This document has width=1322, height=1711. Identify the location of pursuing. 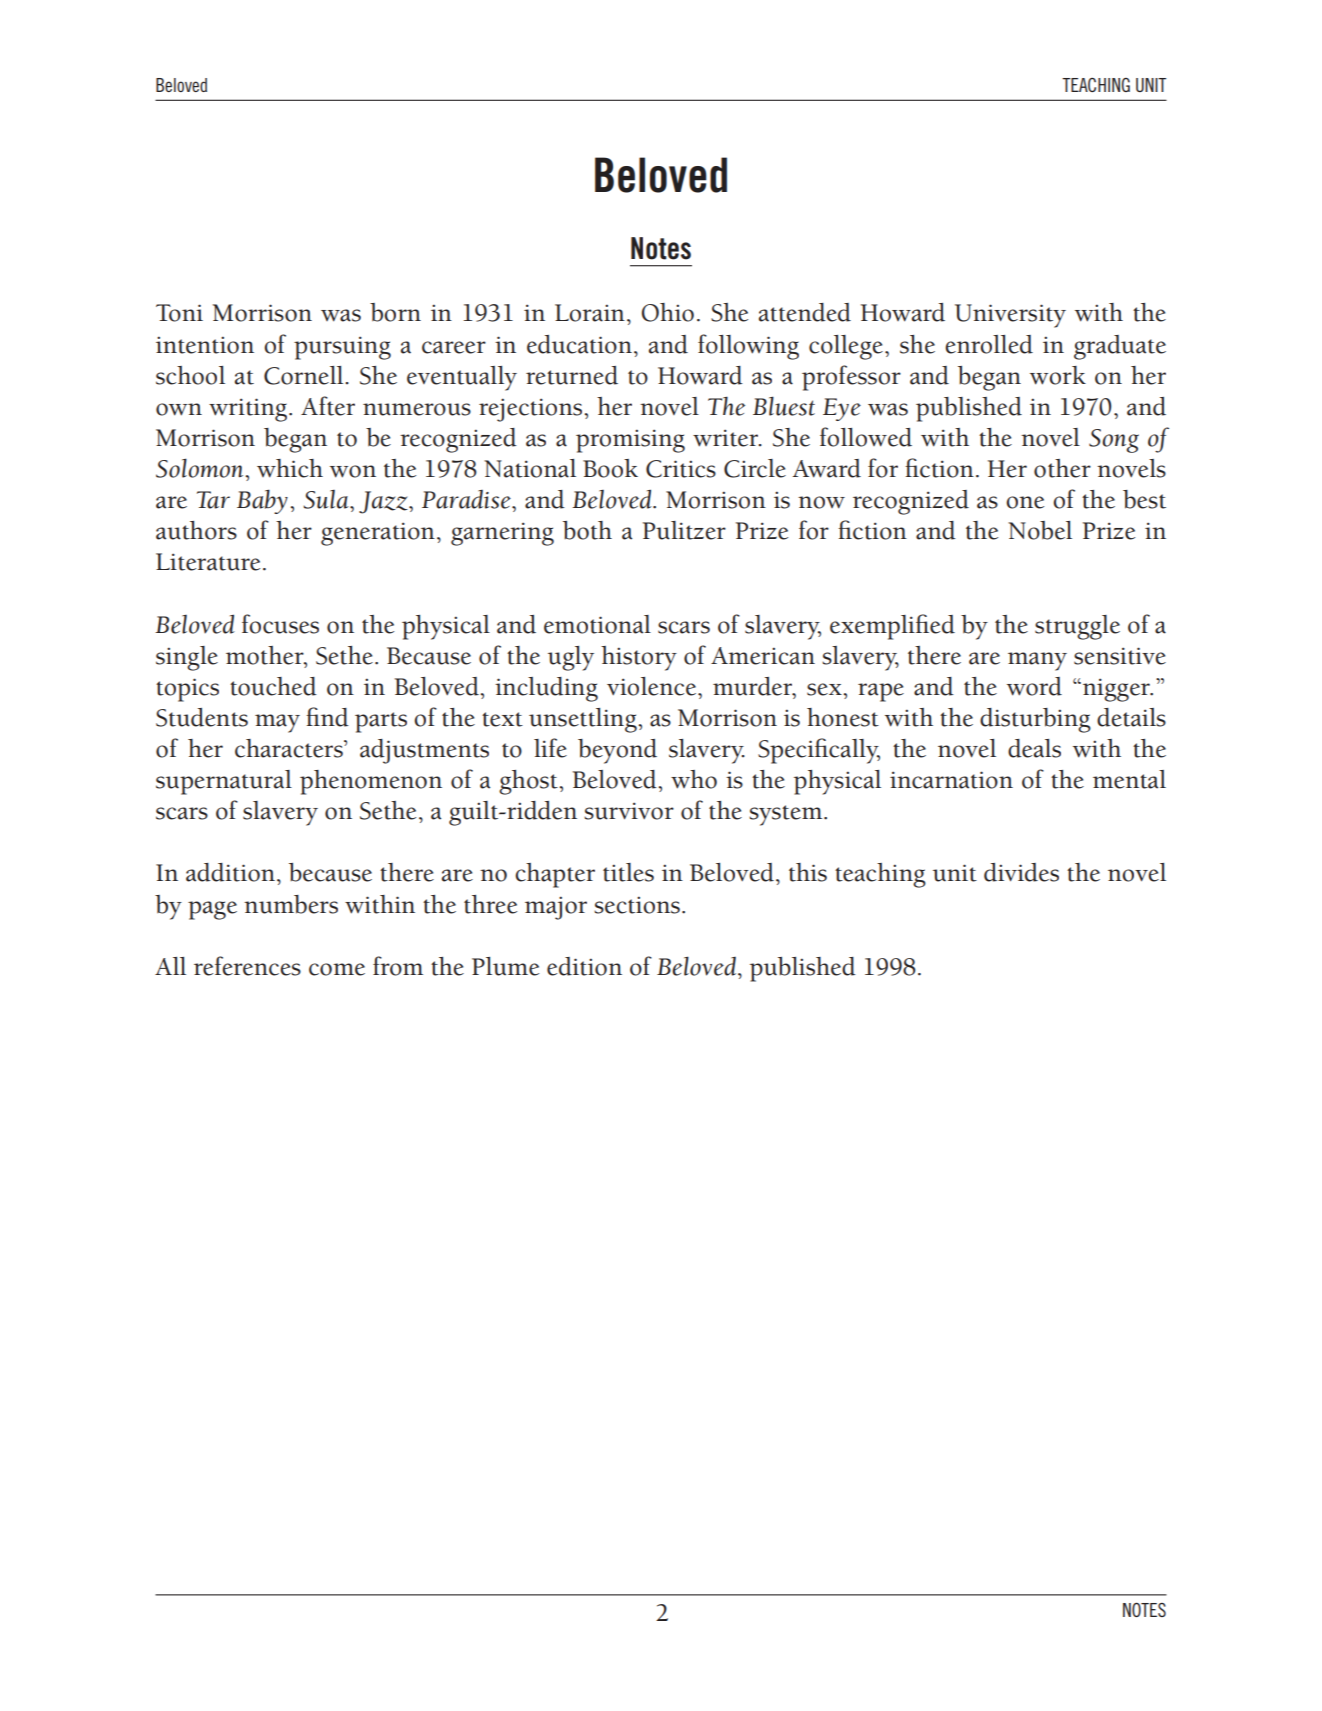
(342, 348).
